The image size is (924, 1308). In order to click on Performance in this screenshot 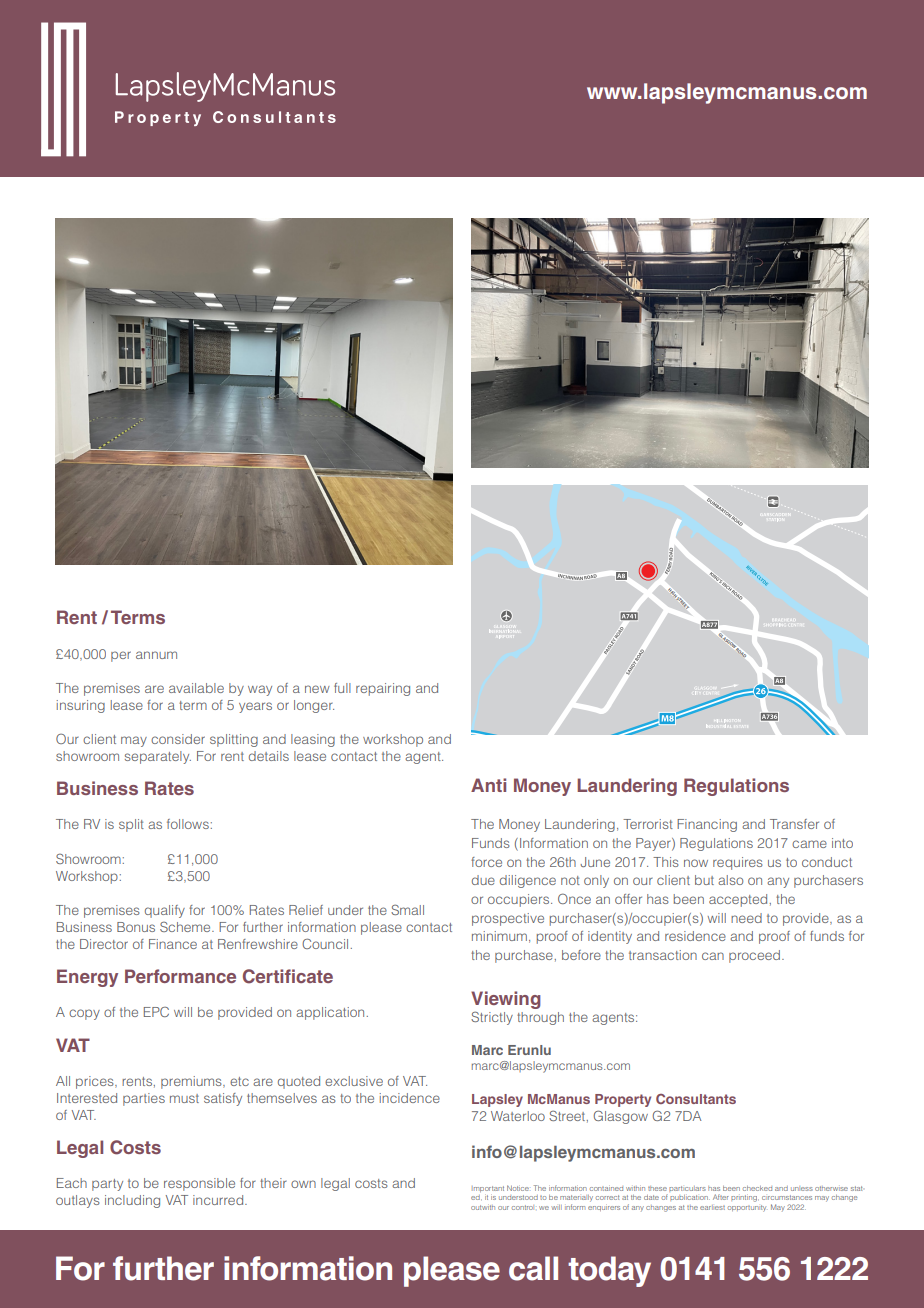, I will do `click(180, 976)`.
